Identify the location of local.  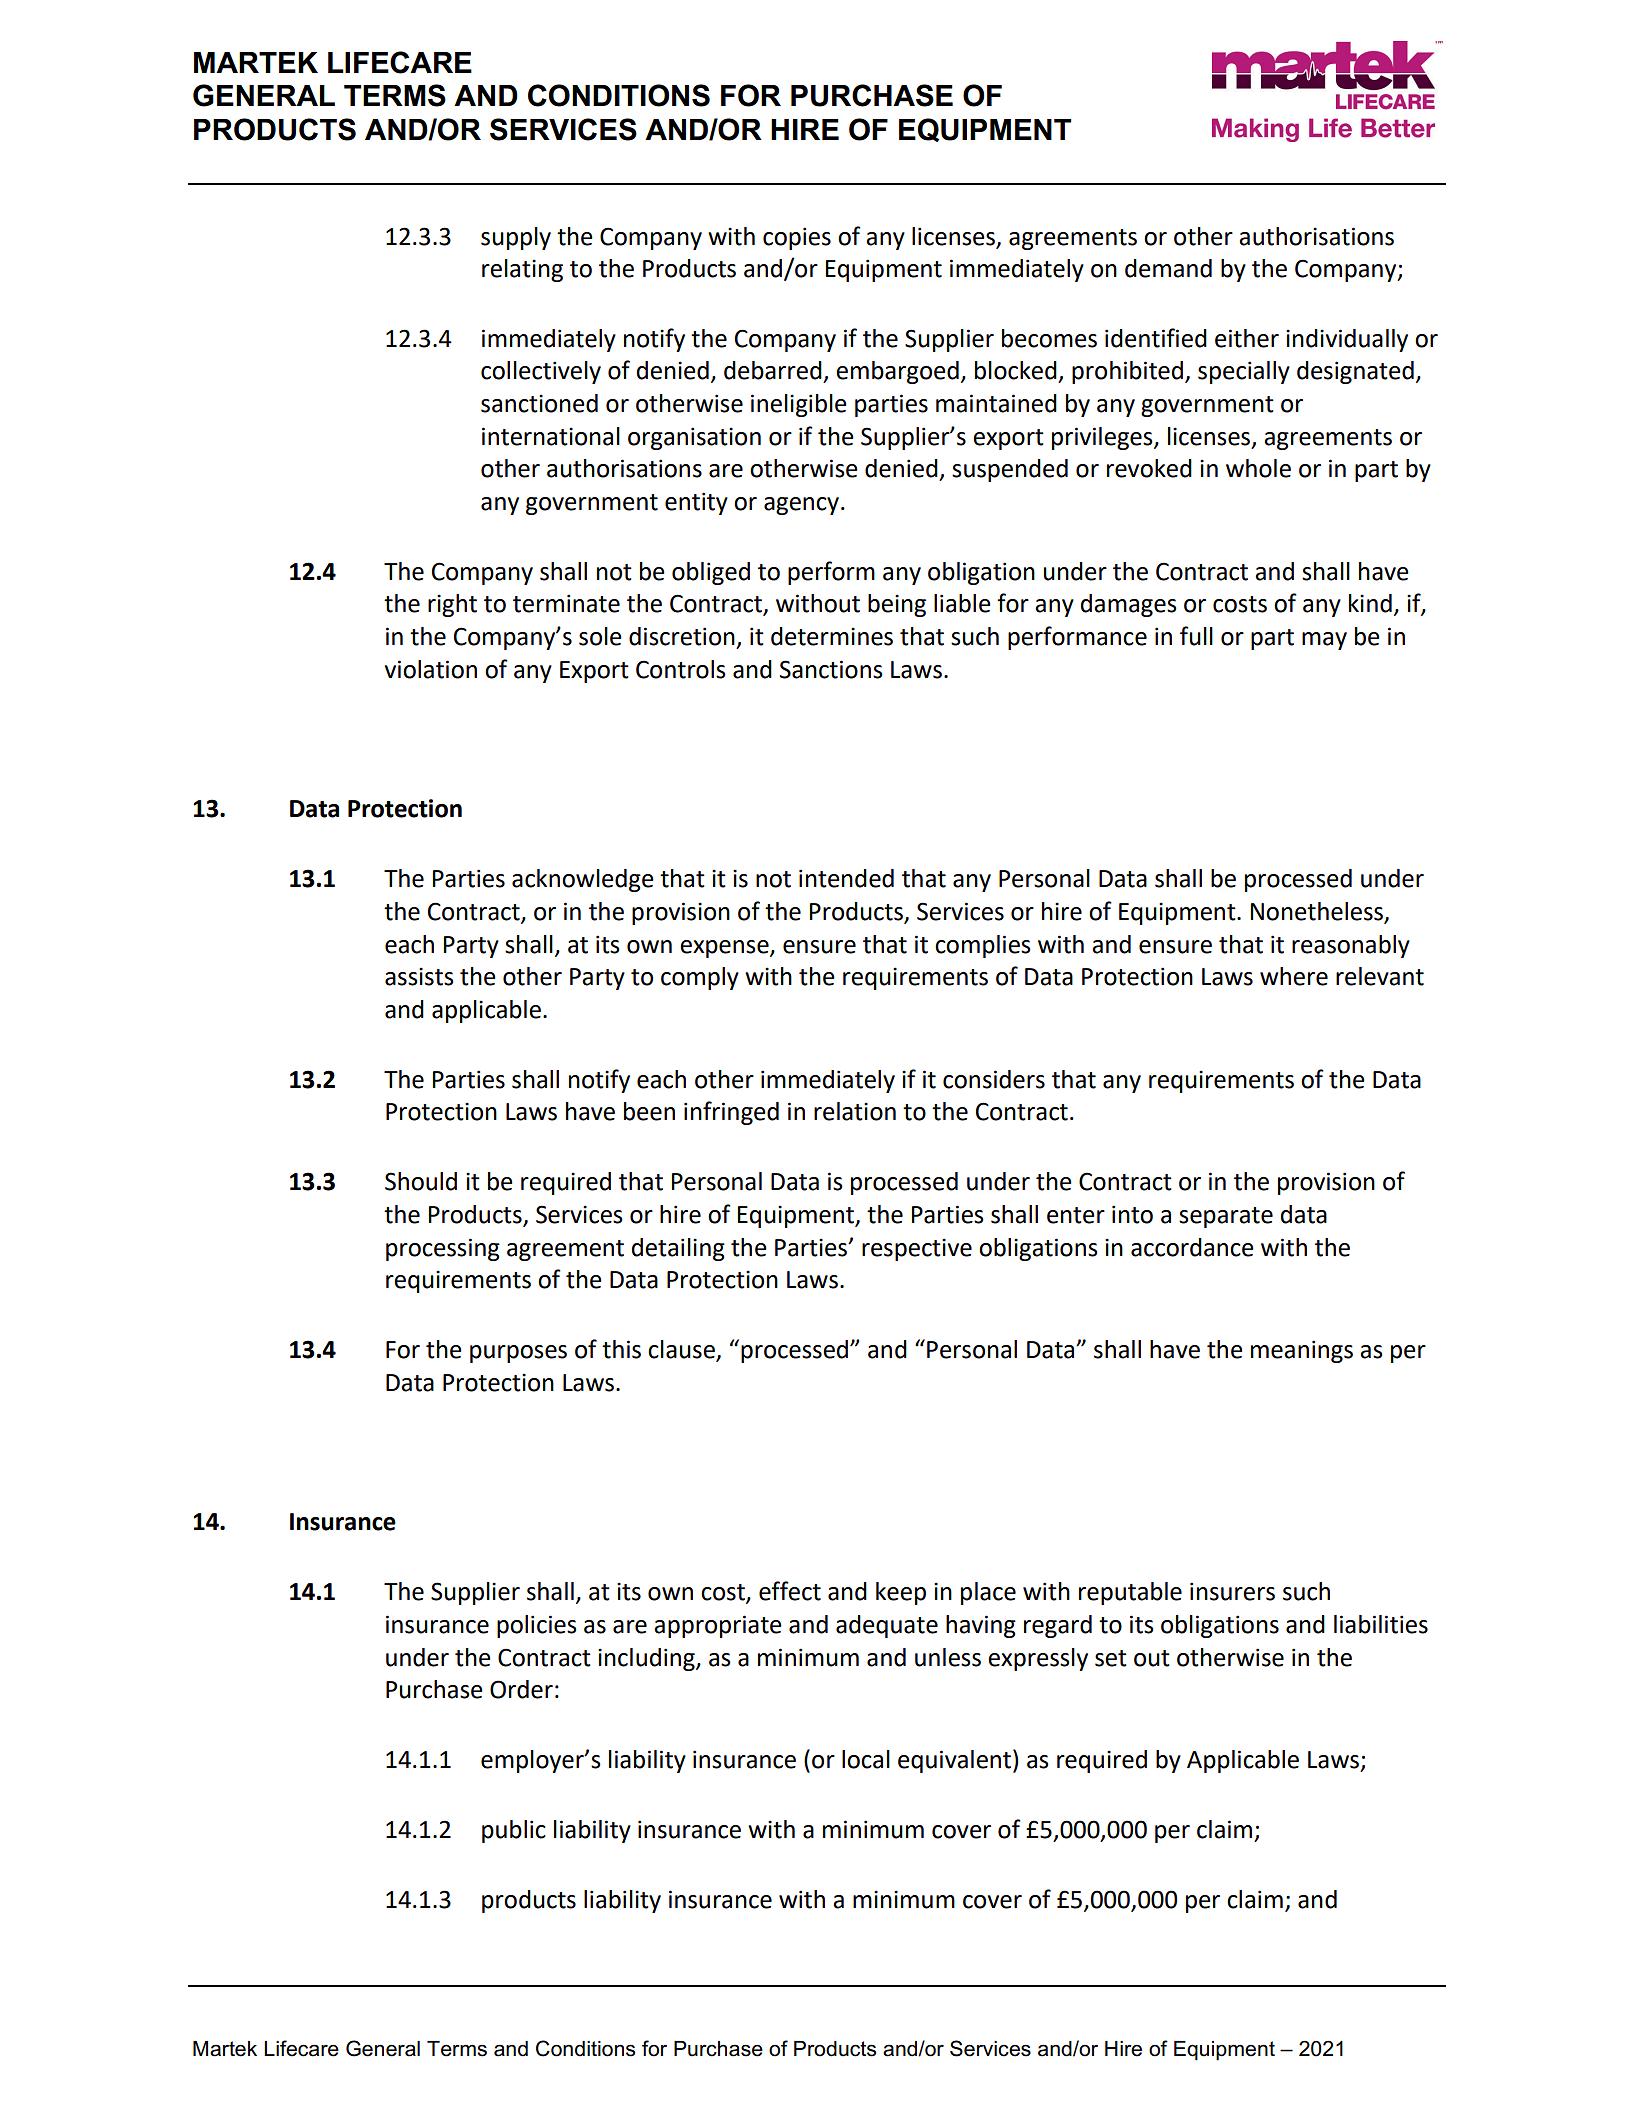
(866, 1759).
